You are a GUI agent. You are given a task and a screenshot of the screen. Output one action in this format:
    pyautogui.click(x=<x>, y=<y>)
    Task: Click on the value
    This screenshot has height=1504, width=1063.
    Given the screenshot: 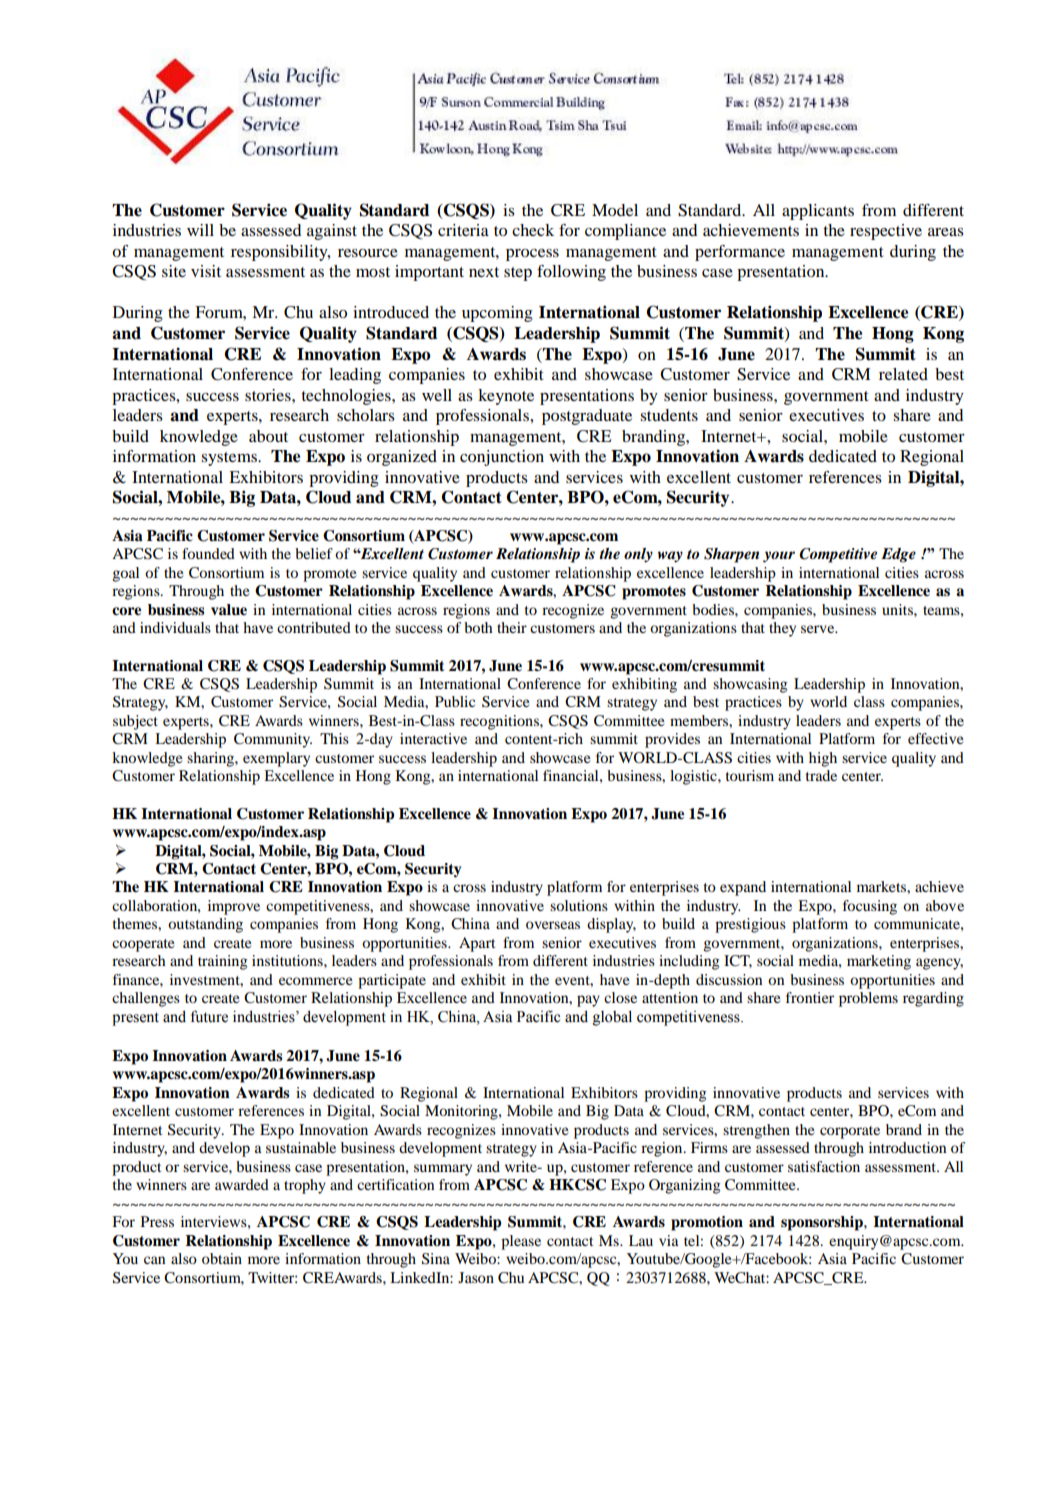 What is the action you would take?
    pyautogui.click(x=229, y=610)
